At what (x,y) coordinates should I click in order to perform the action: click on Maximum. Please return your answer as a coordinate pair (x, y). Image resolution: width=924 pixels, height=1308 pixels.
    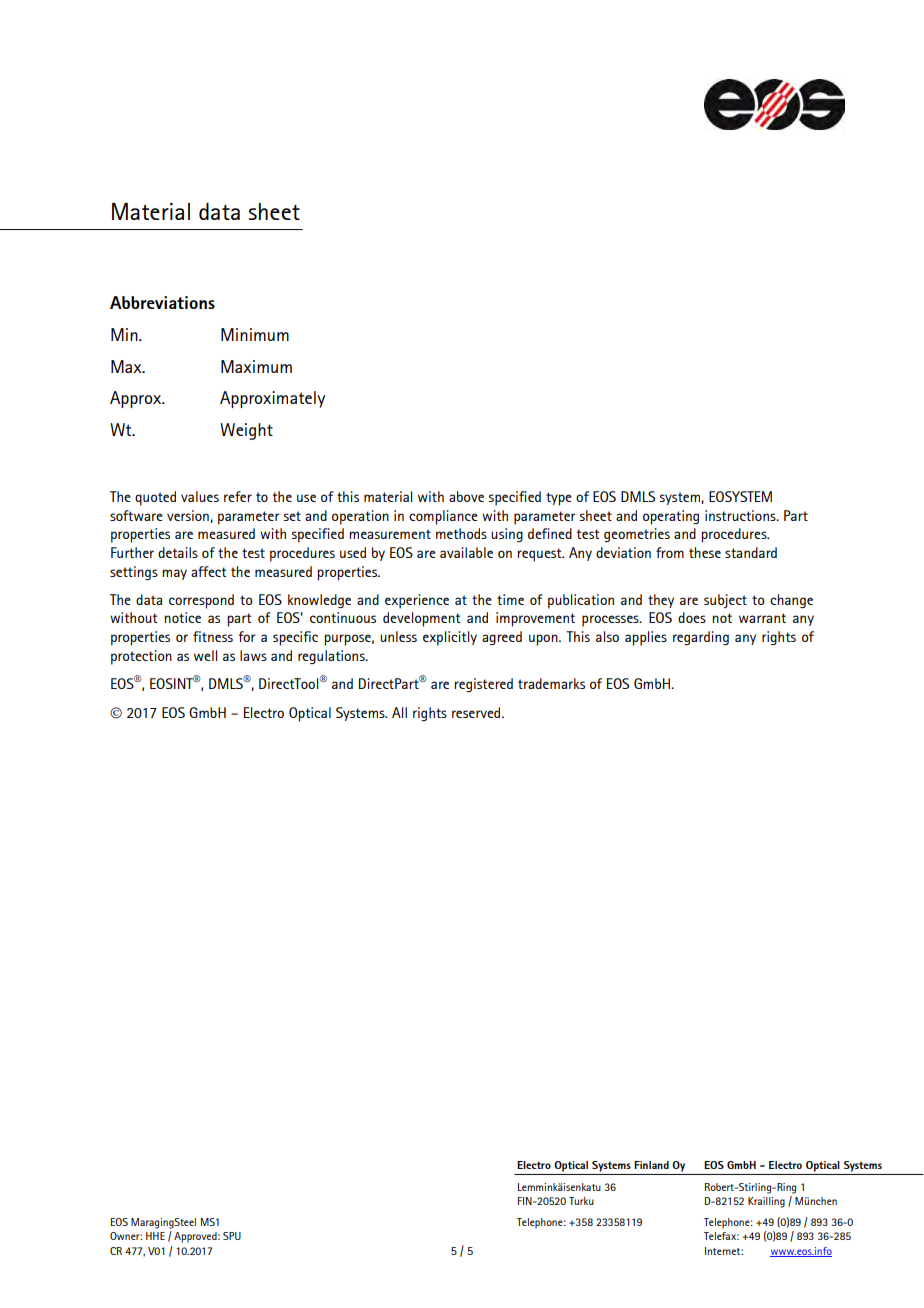
    Looking at the image, I should click on (256, 366).
